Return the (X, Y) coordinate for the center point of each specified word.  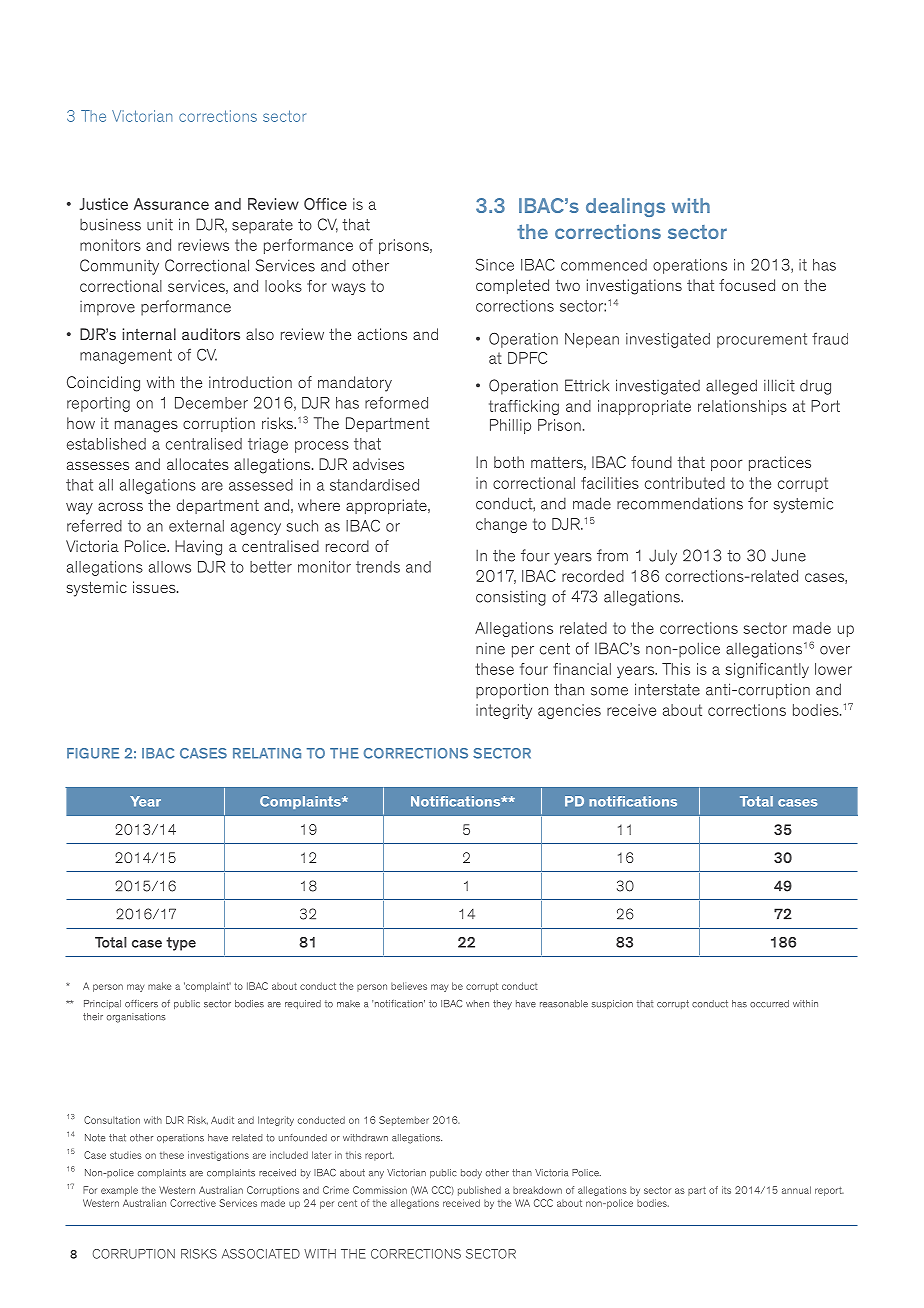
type (181, 944)
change (501, 525)
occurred (769, 1004)
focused (747, 285)
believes (409, 986)
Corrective (193, 1203)
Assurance (171, 204)
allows (170, 567)
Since (495, 264)
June (789, 555)
